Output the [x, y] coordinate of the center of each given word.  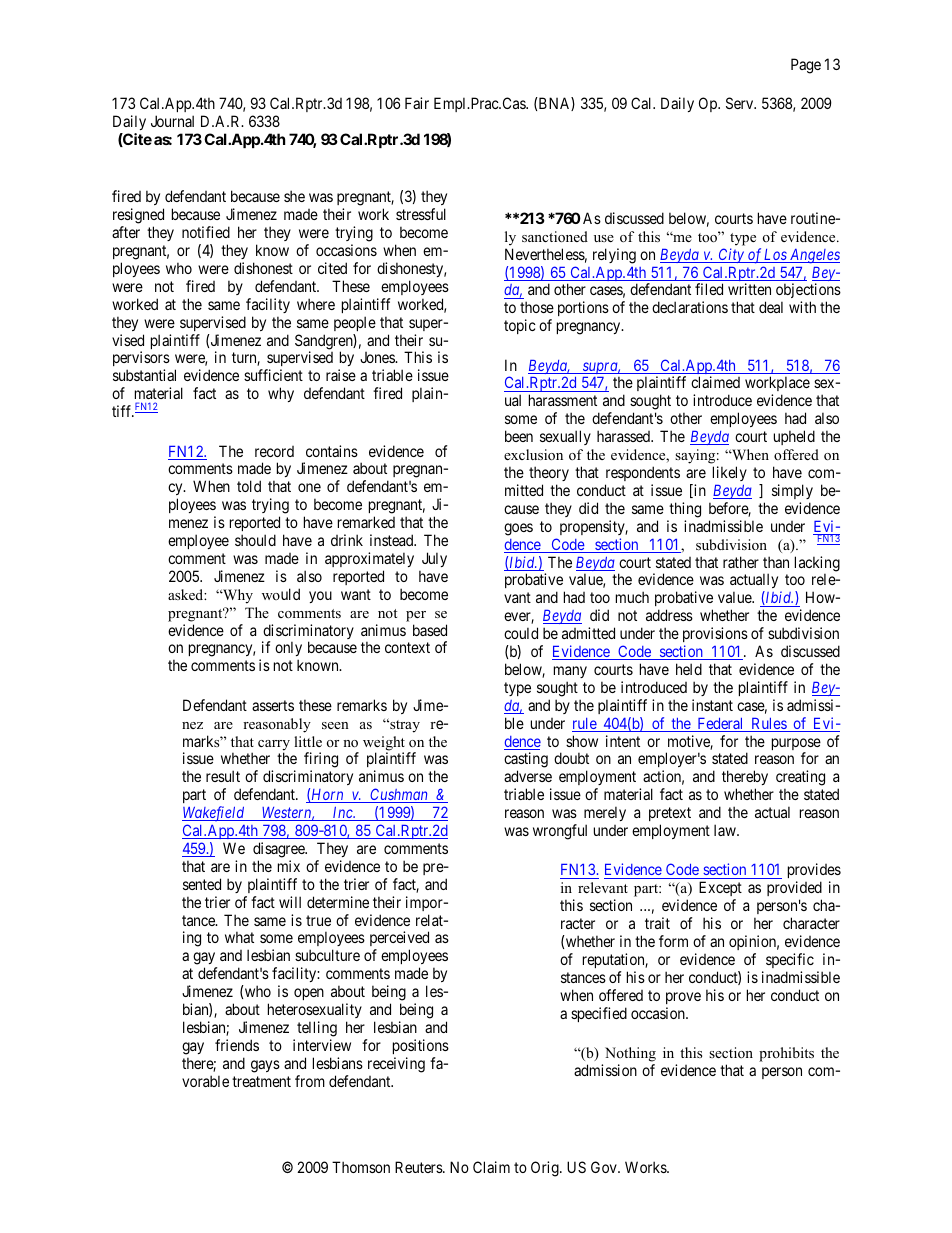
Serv [741, 103]
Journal [172, 121]
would [281, 594]
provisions [715, 634]
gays [265, 1066]
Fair [417, 103]
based [430, 630]
